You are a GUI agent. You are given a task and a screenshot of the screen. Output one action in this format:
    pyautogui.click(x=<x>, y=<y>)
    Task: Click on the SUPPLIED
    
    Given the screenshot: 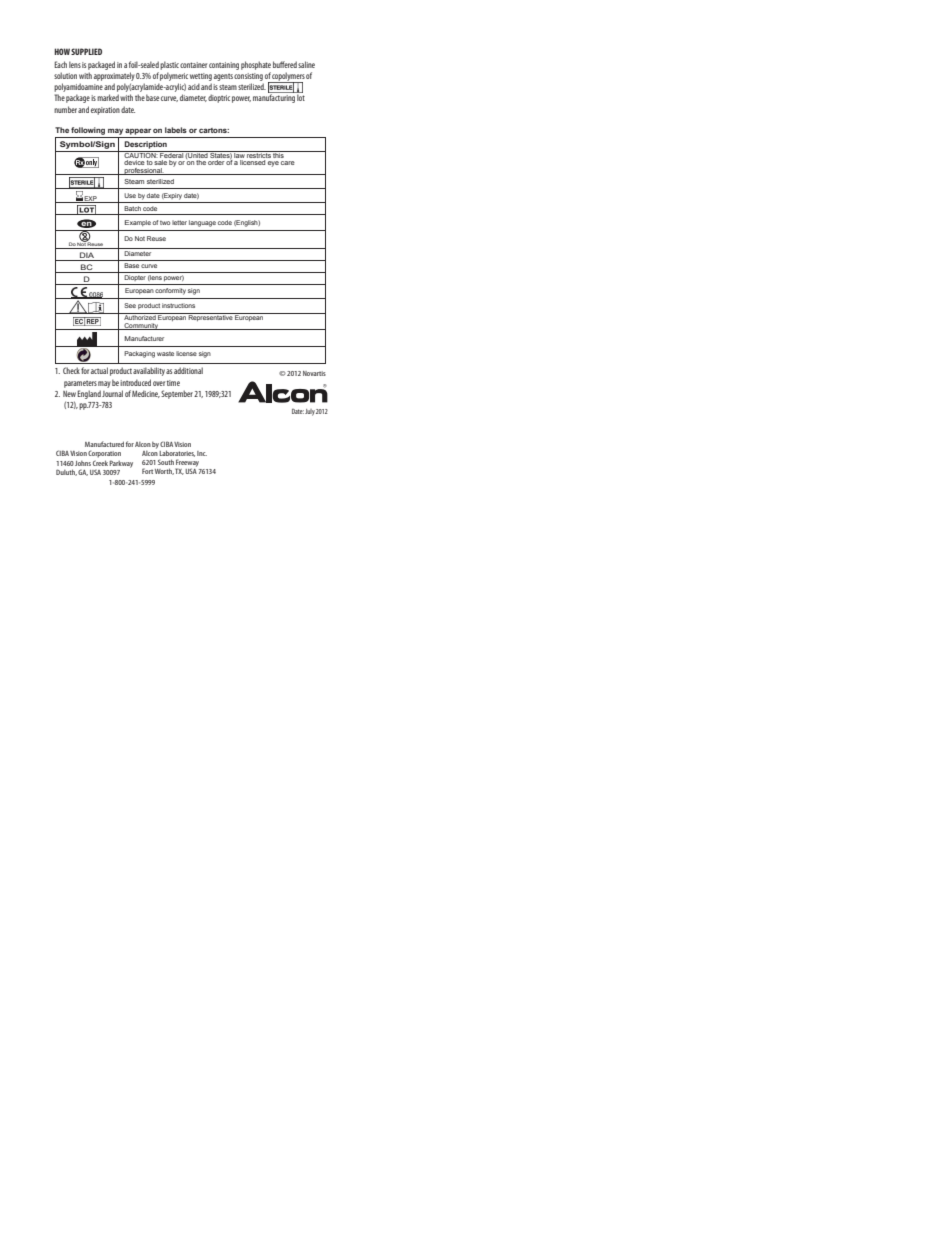 What is the action you would take?
    pyautogui.click(x=86, y=51)
